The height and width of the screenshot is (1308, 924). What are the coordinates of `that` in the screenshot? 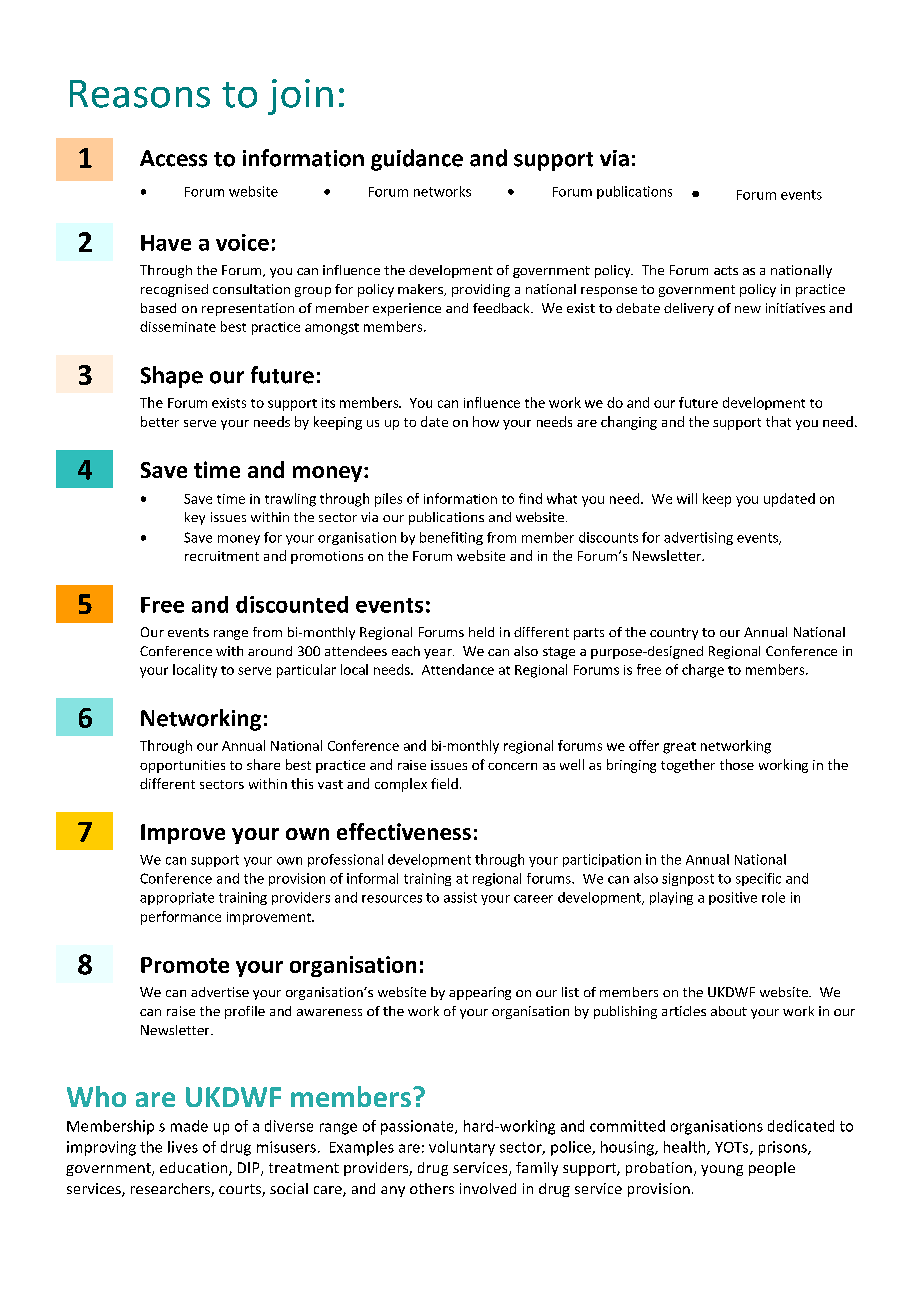 It's located at (778, 421).
